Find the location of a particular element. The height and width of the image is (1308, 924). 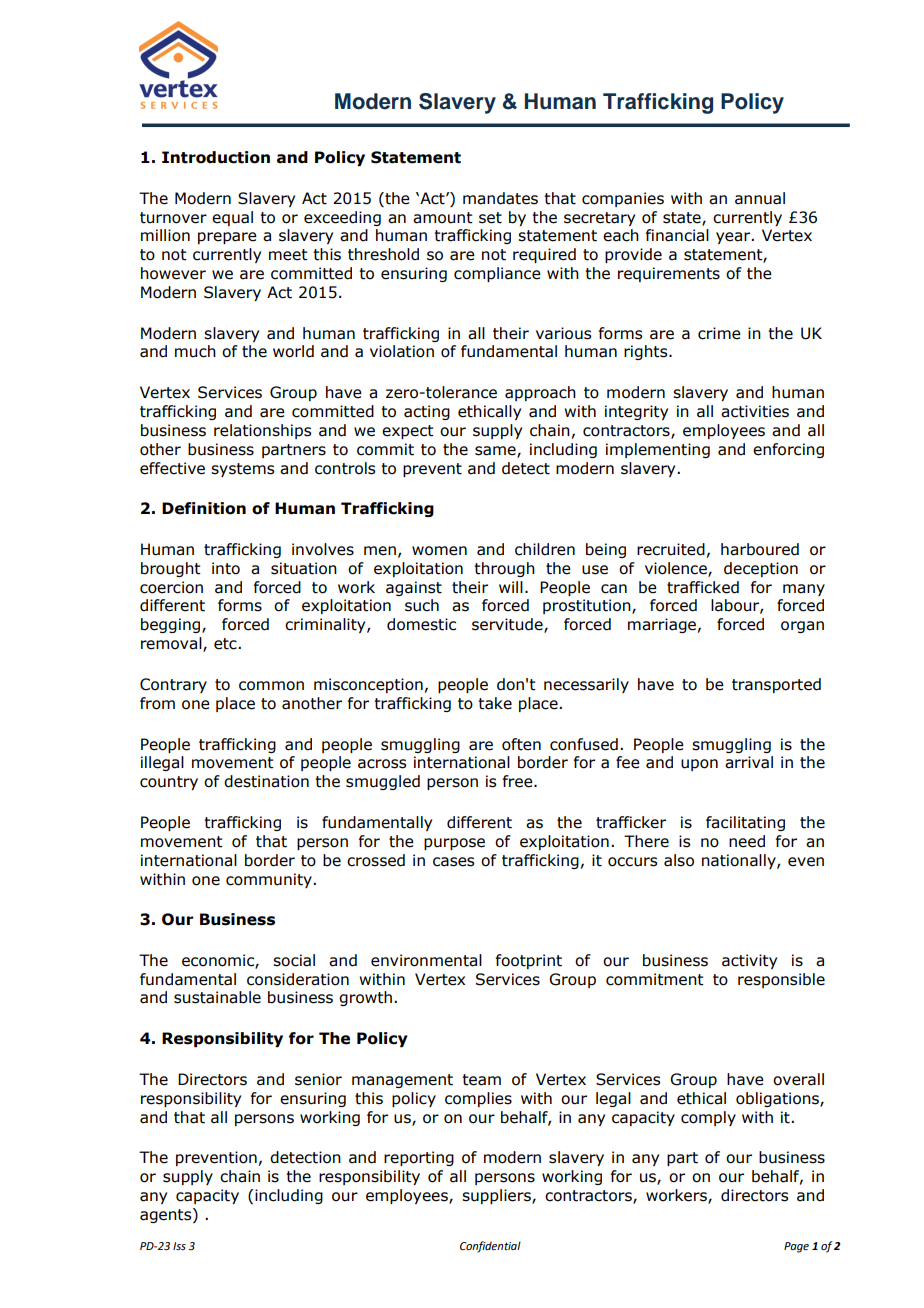

mandates is located at coordinates (500, 198).
